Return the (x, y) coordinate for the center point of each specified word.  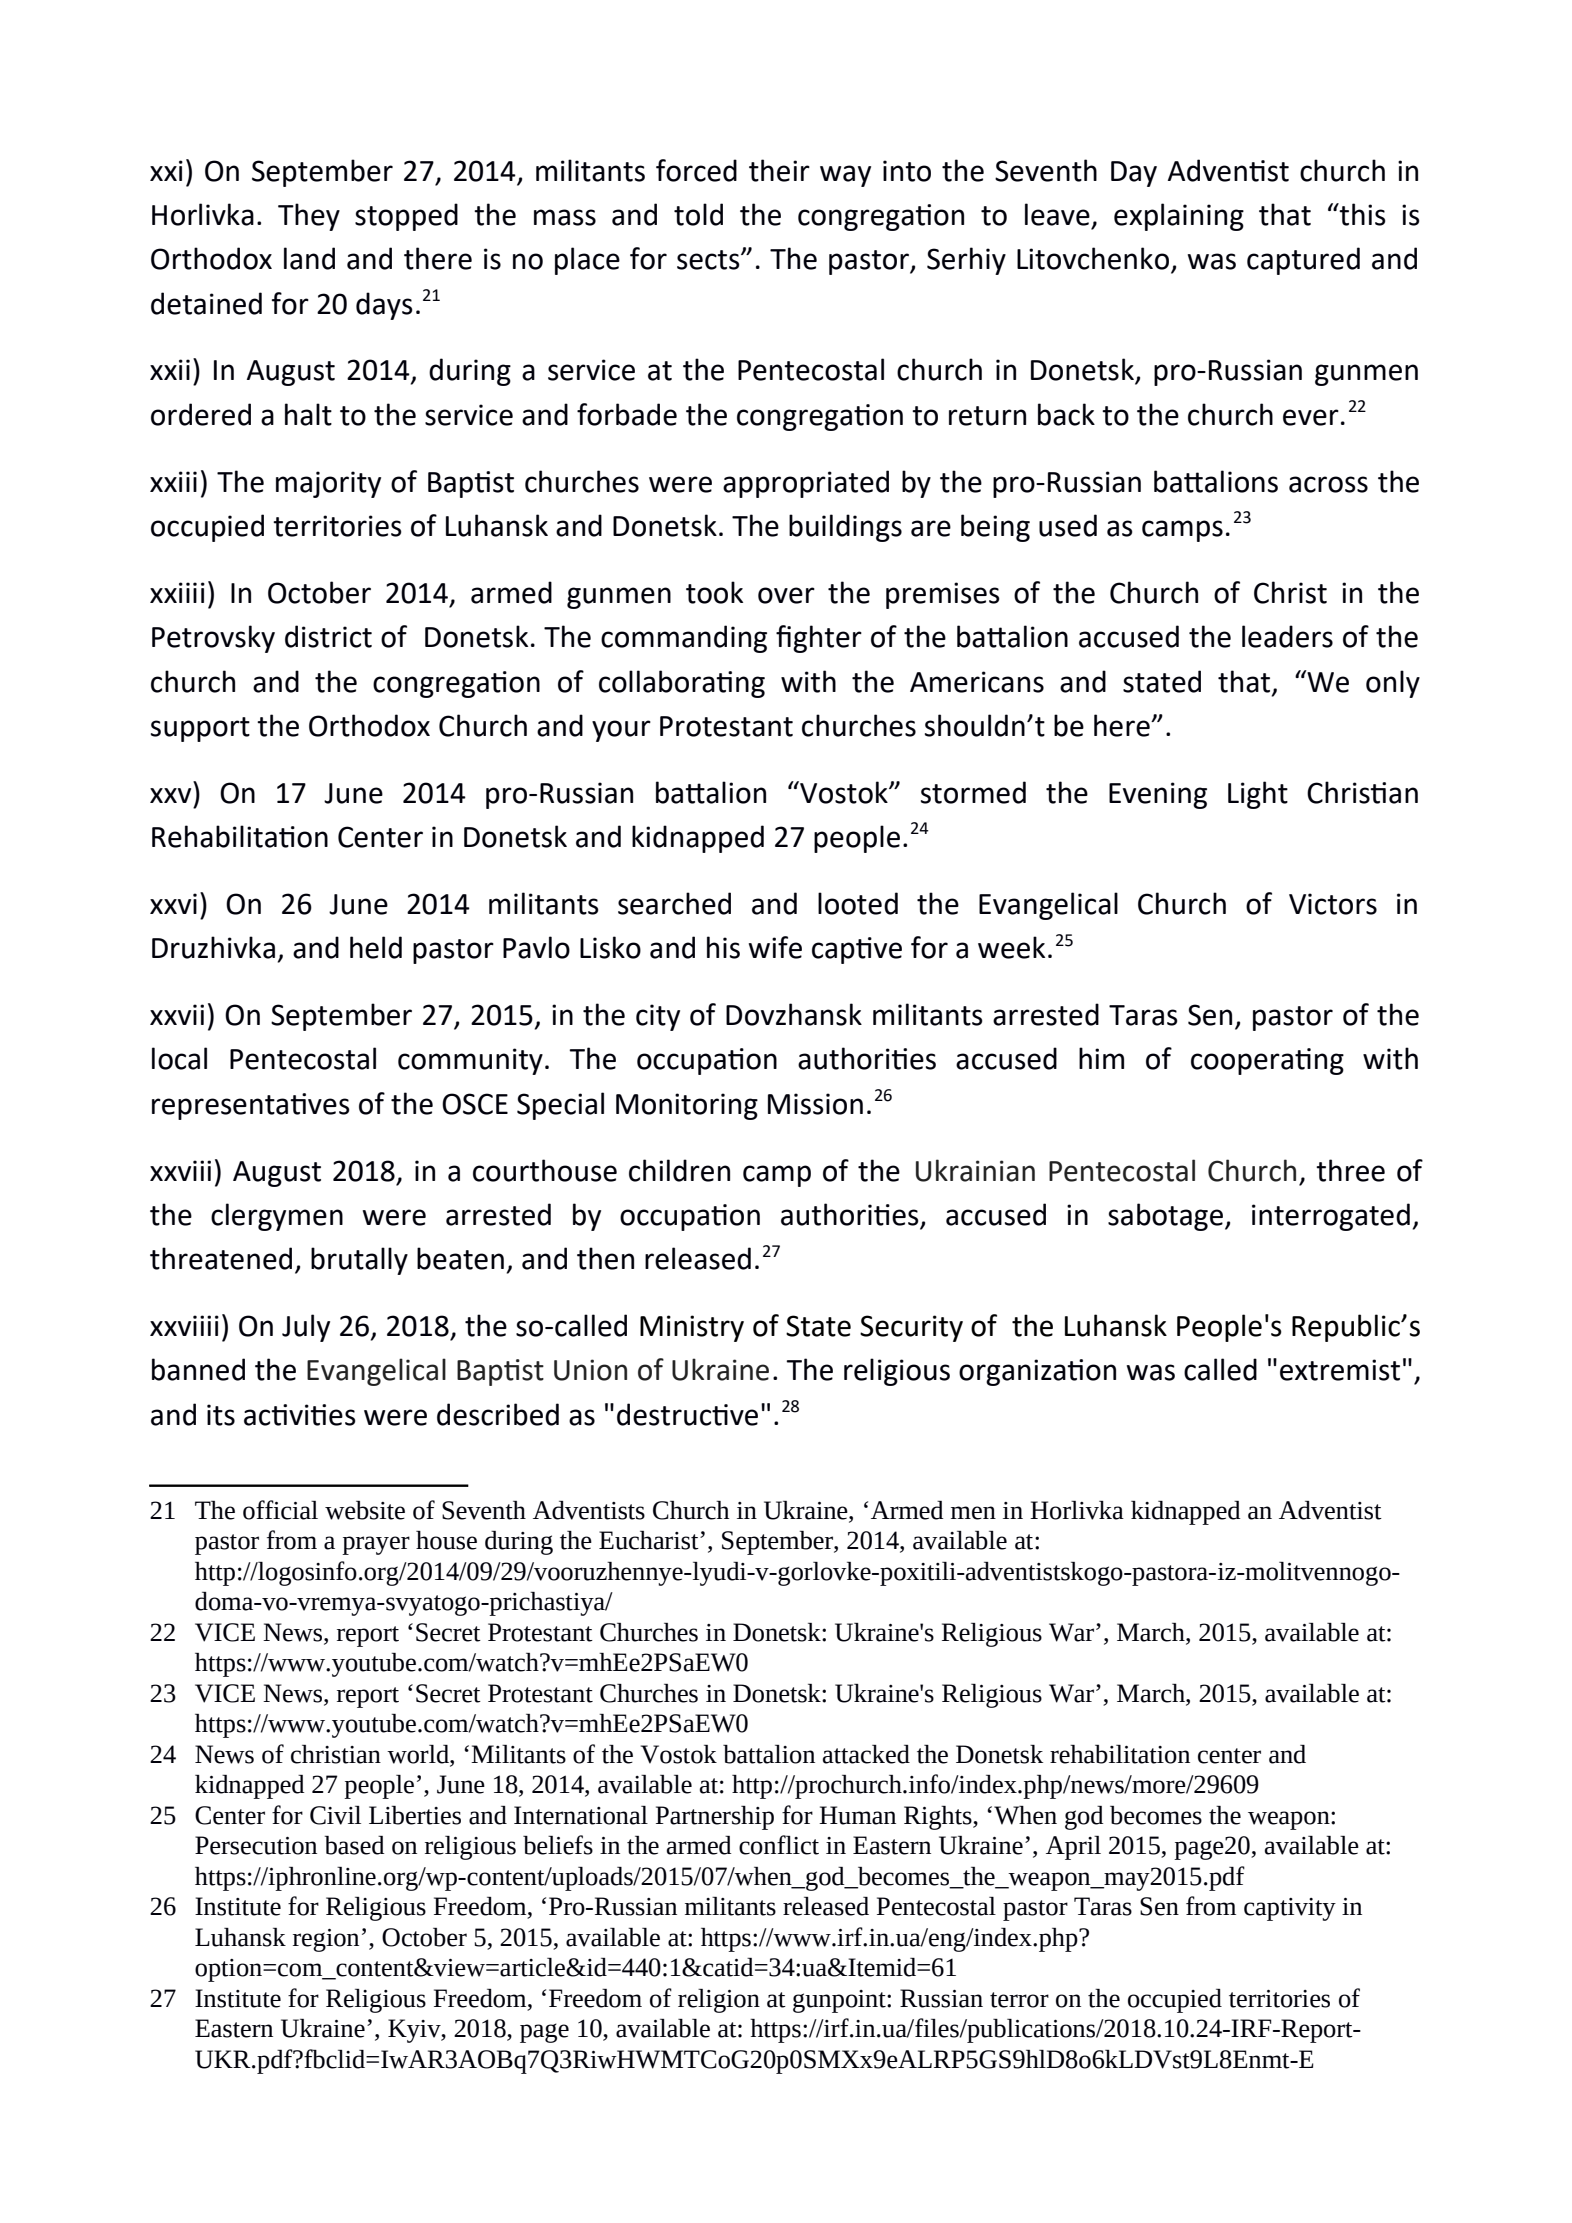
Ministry (692, 1328)
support (200, 729)
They (309, 217)
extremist (1340, 1370)
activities (300, 1415)
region (326, 1940)
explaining (1179, 217)
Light (1258, 795)
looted (858, 903)
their (779, 170)
